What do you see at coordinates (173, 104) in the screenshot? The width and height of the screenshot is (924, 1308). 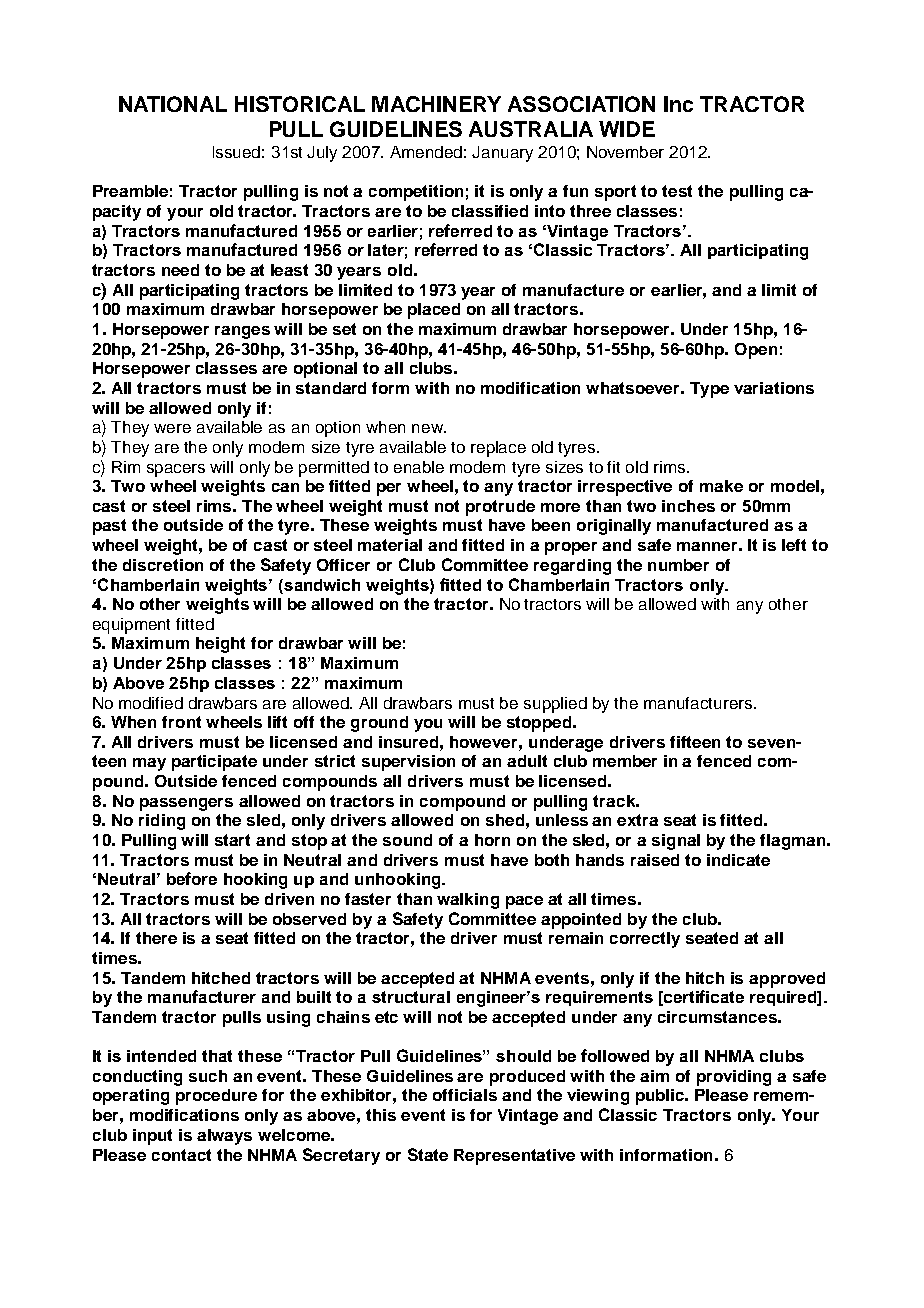 I see `NATIONAL` at bounding box center [173, 104].
